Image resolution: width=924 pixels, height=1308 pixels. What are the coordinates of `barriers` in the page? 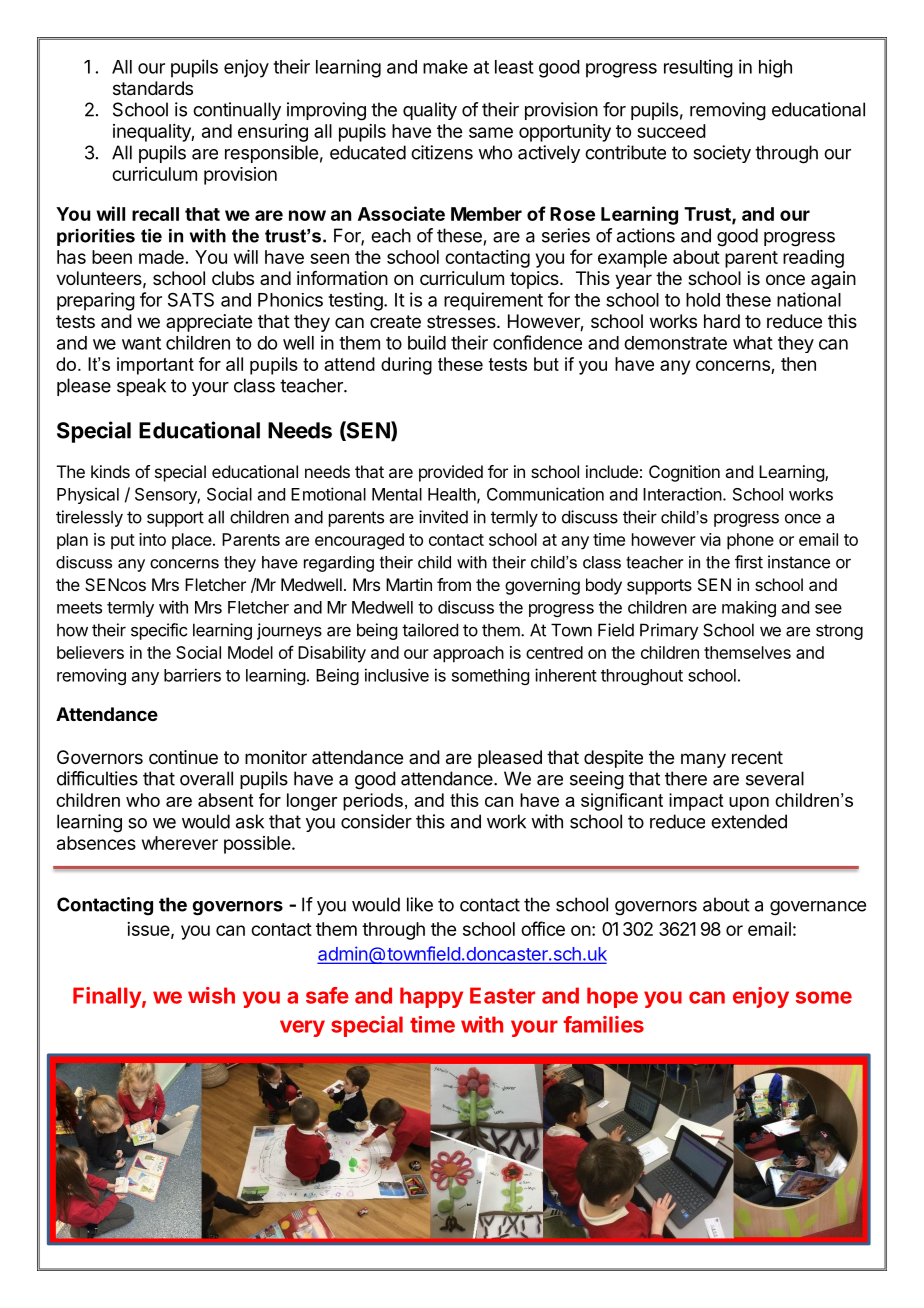 It's located at (192, 675).
